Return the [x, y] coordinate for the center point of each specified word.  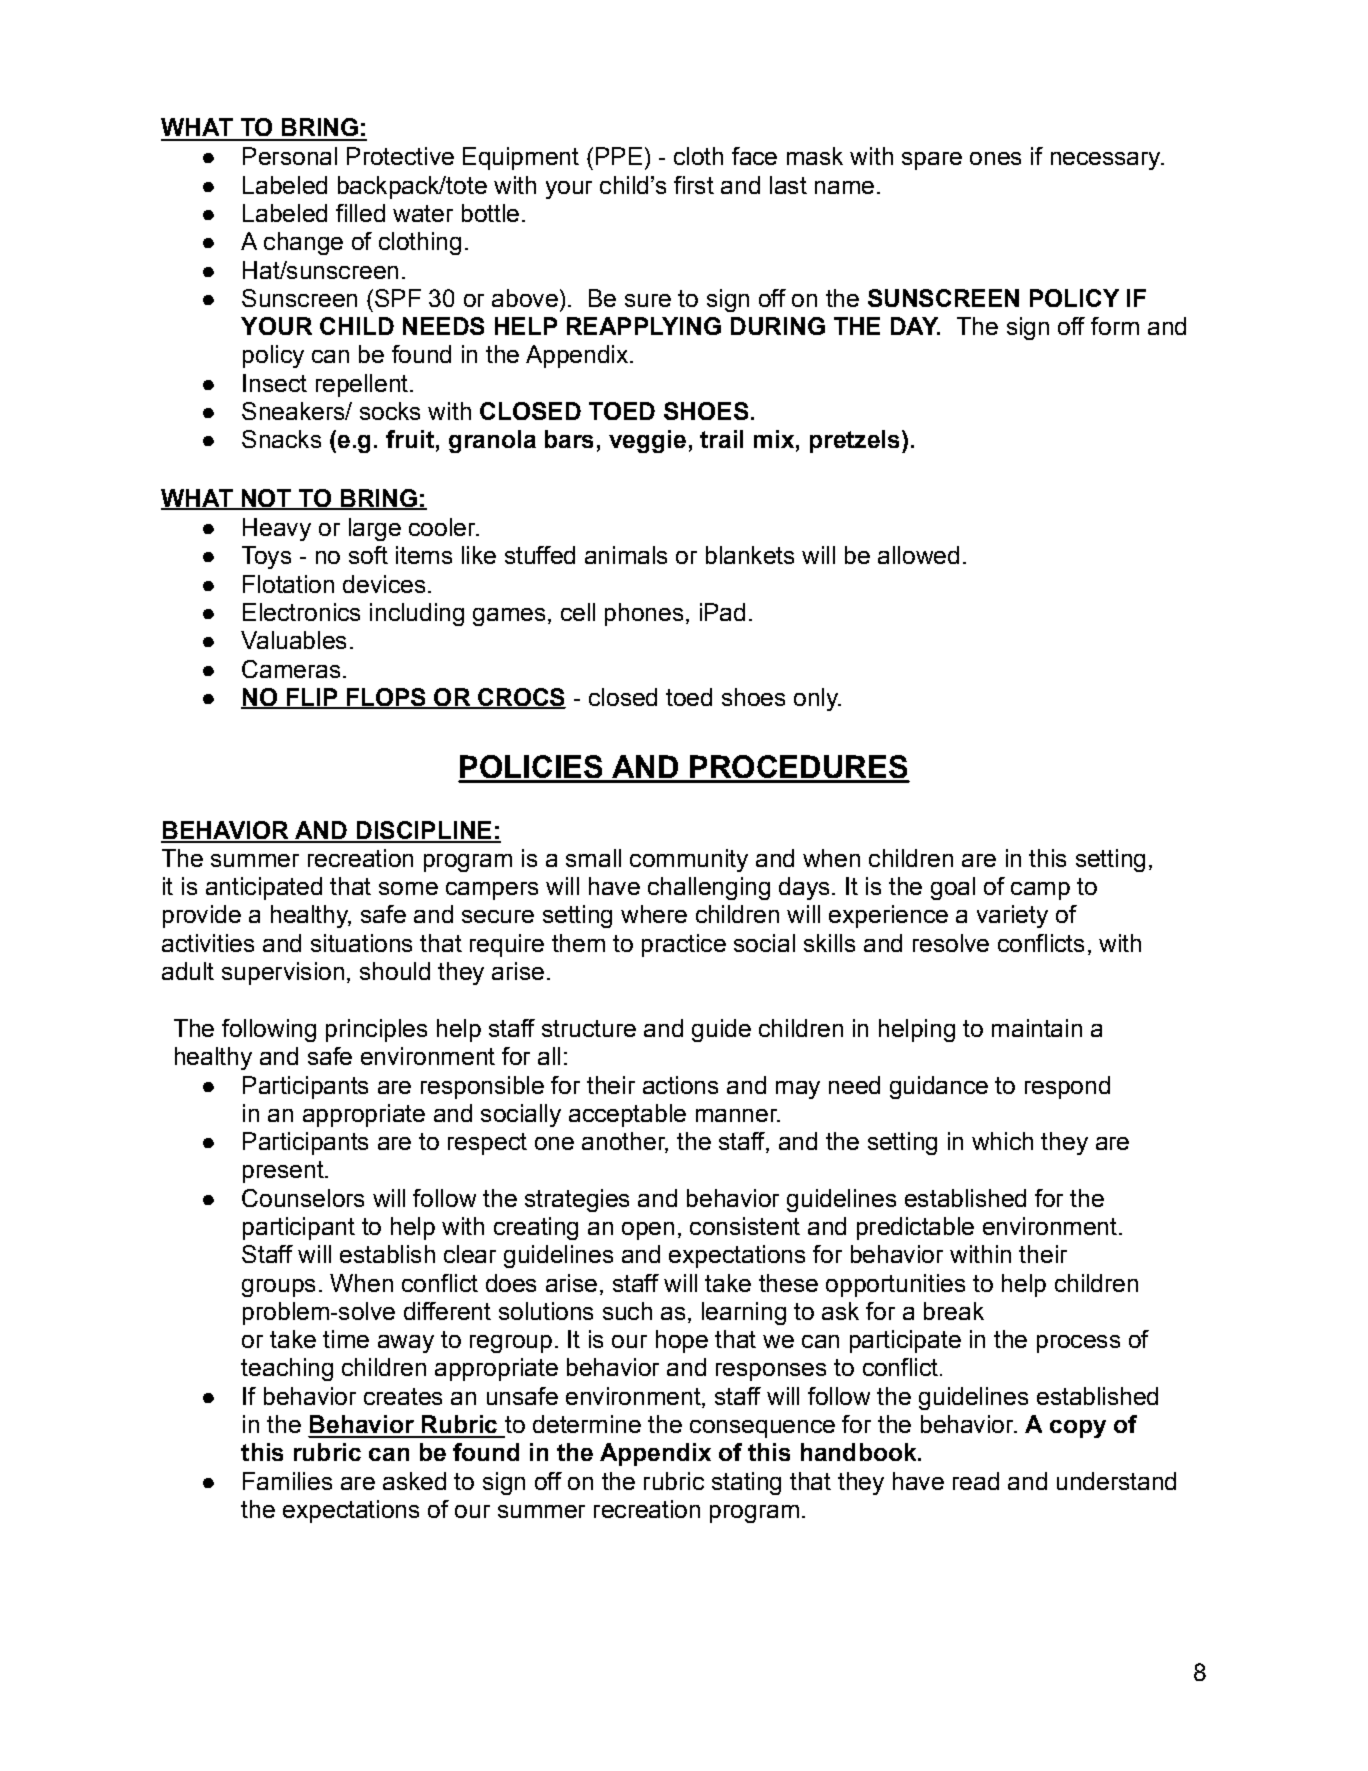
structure [589, 1028]
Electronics [301, 612]
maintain [1037, 1028]
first [694, 185]
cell [578, 612]
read [976, 1481]
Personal [290, 156]
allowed [918, 555]
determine [587, 1424]
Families [287, 1481]
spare [932, 161]
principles [376, 1030]
